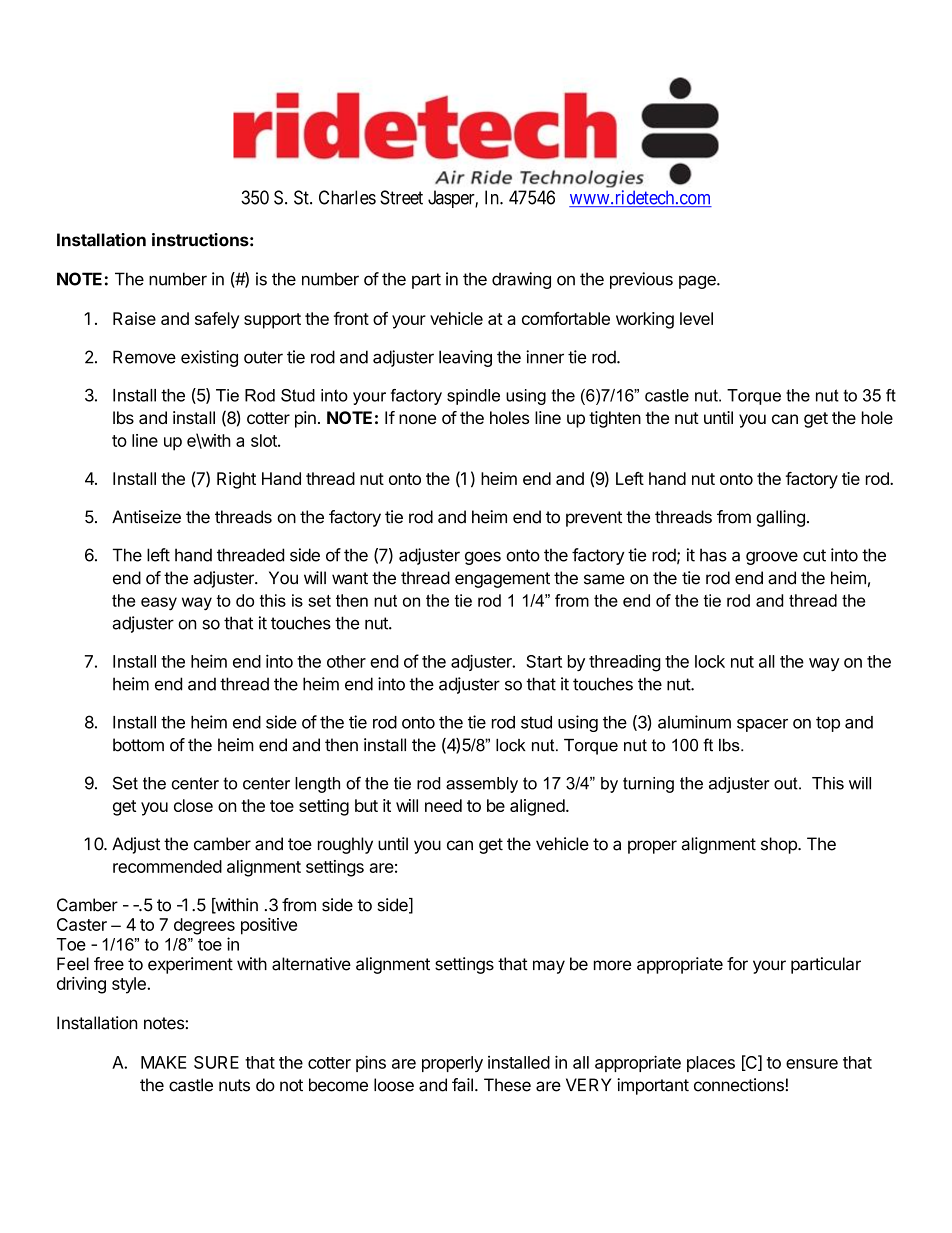 The height and width of the image is (1233, 952). Describe the element at coordinates (711, 1064) in the image. I see `places` at that location.
